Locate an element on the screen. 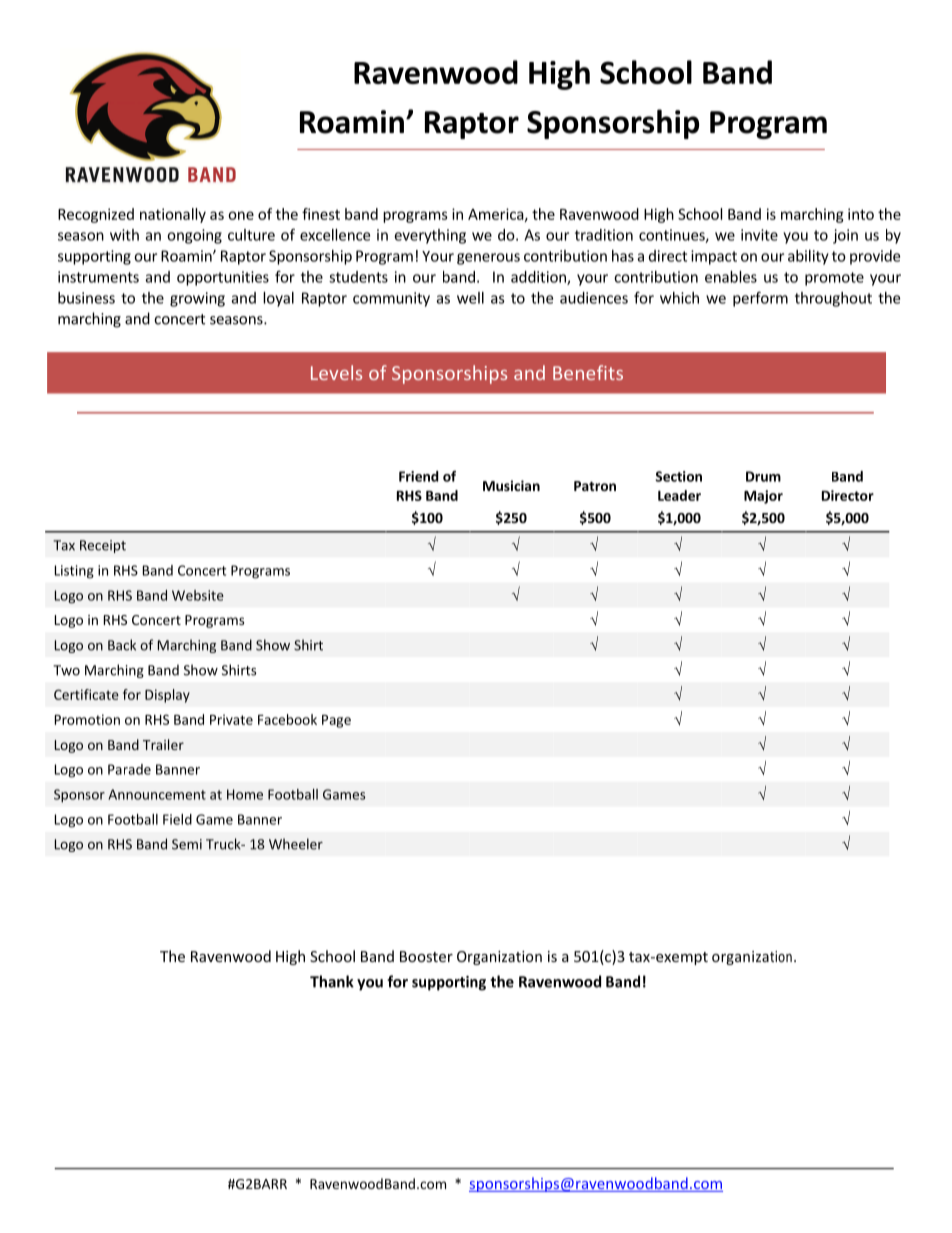 The image size is (952, 1233). Website is located at coordinates (198, 595).
